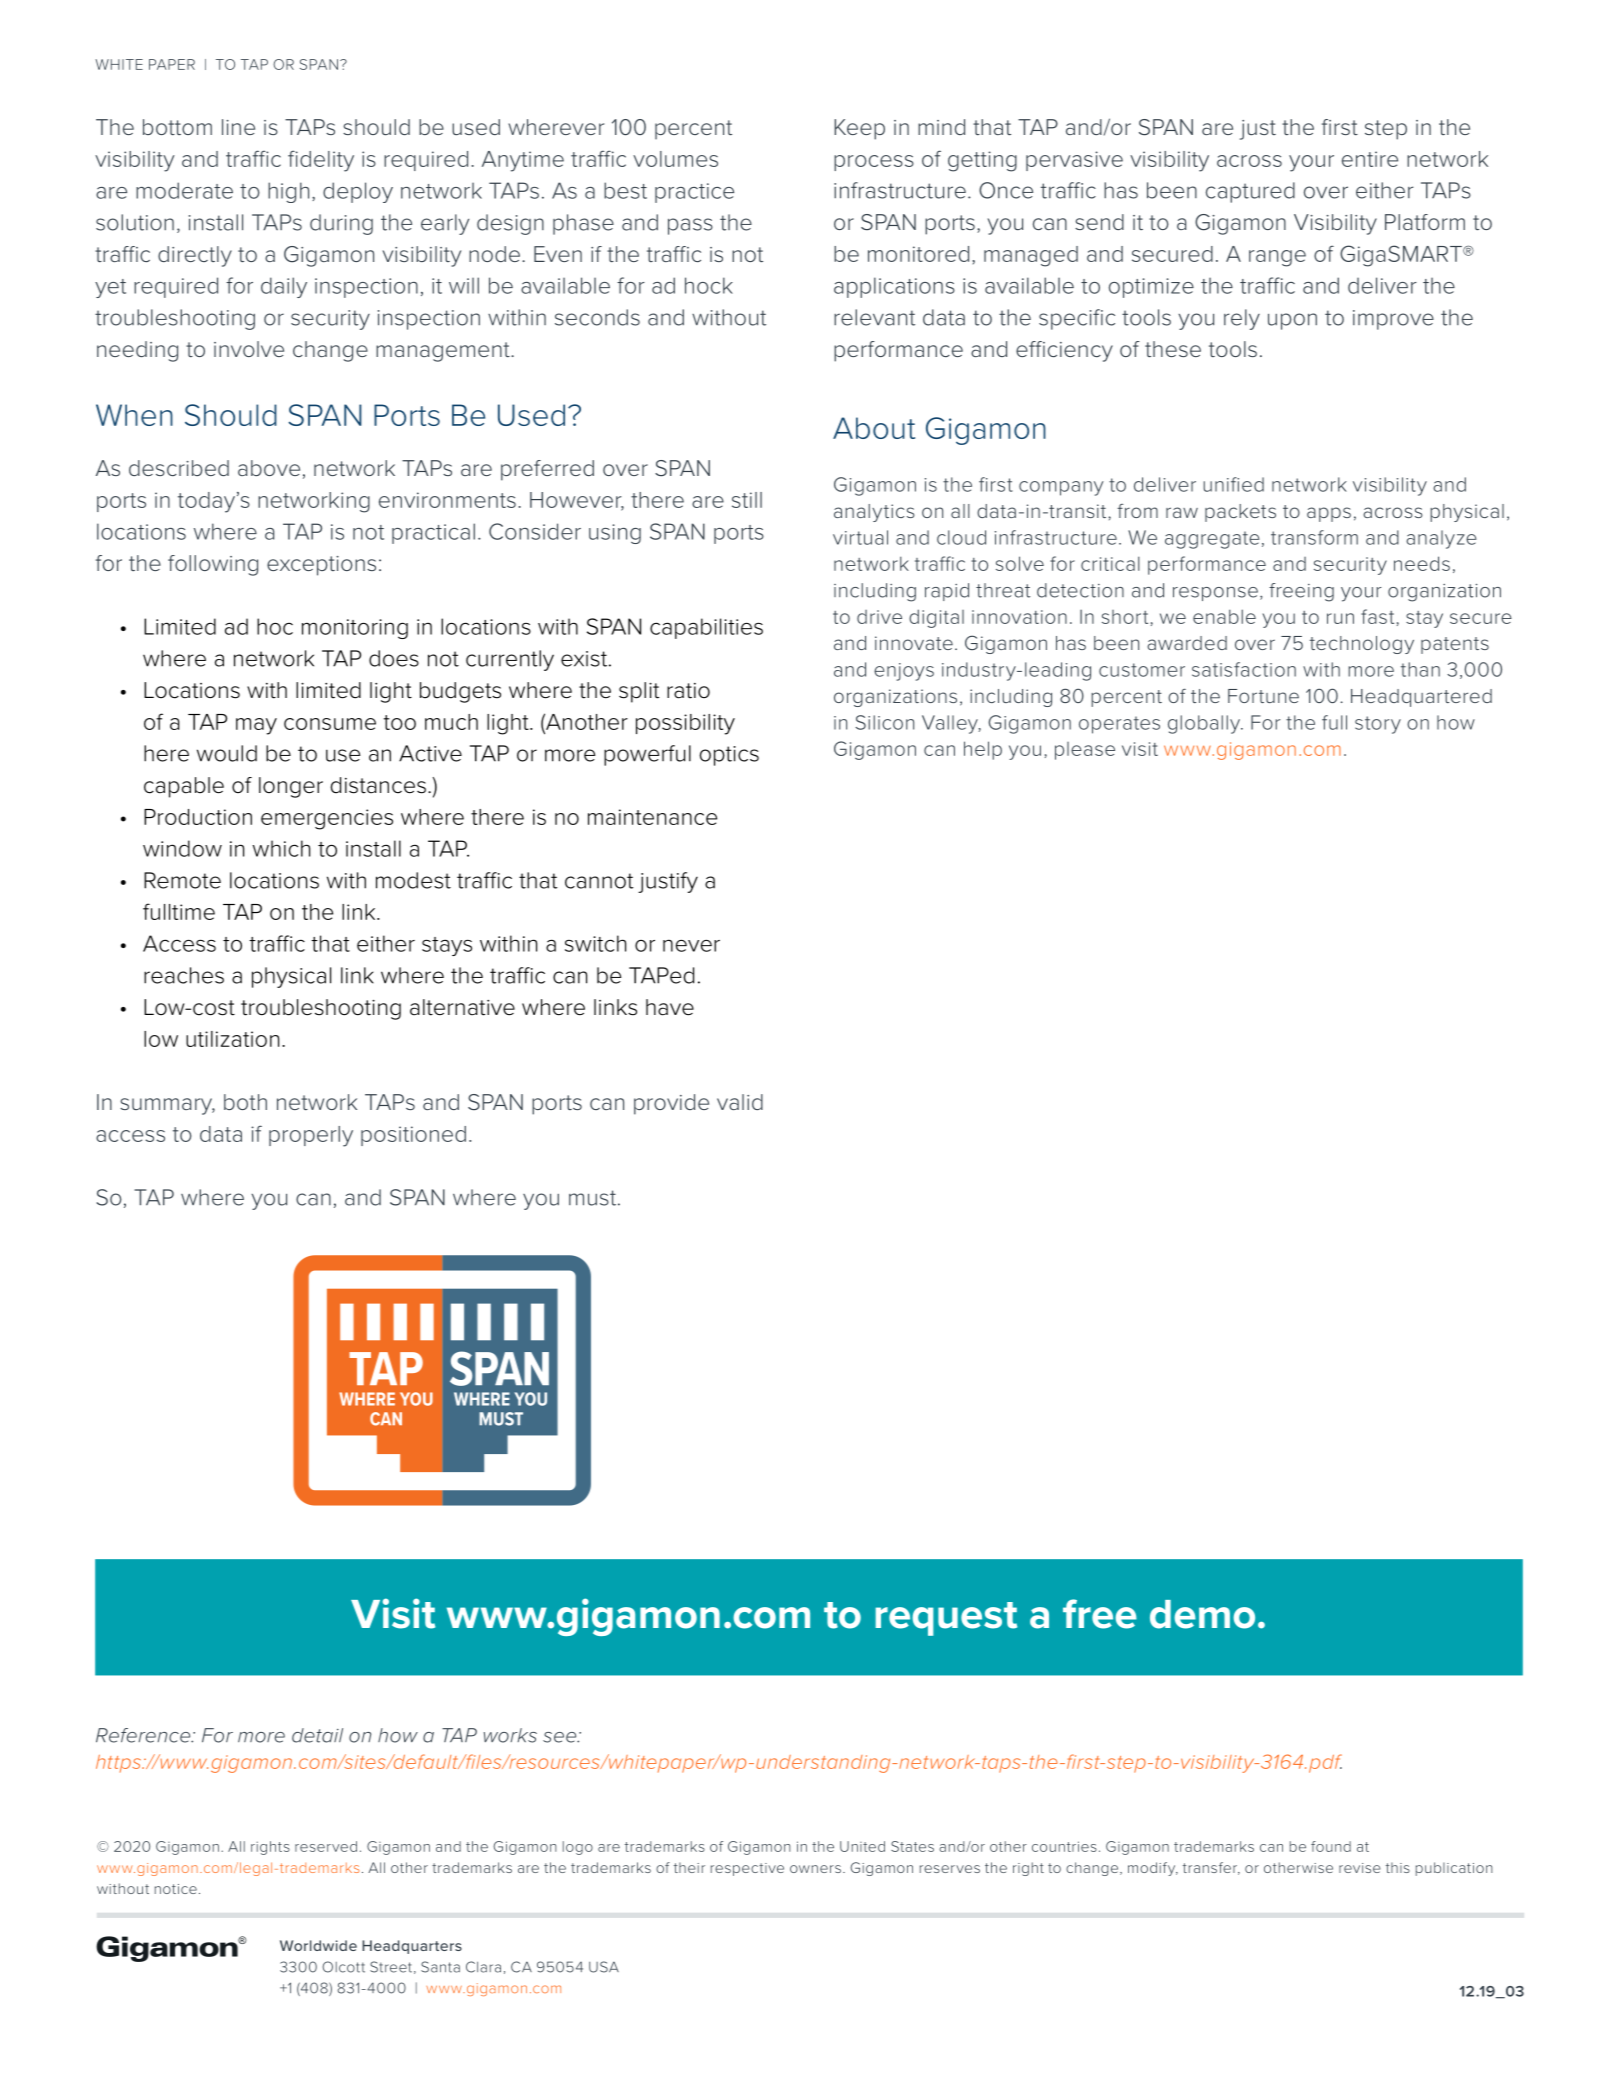 This page has width=1618, height=2093. Describe the element at coordinates (318, 1945) in the page. I see `Worldwide` at that location.
